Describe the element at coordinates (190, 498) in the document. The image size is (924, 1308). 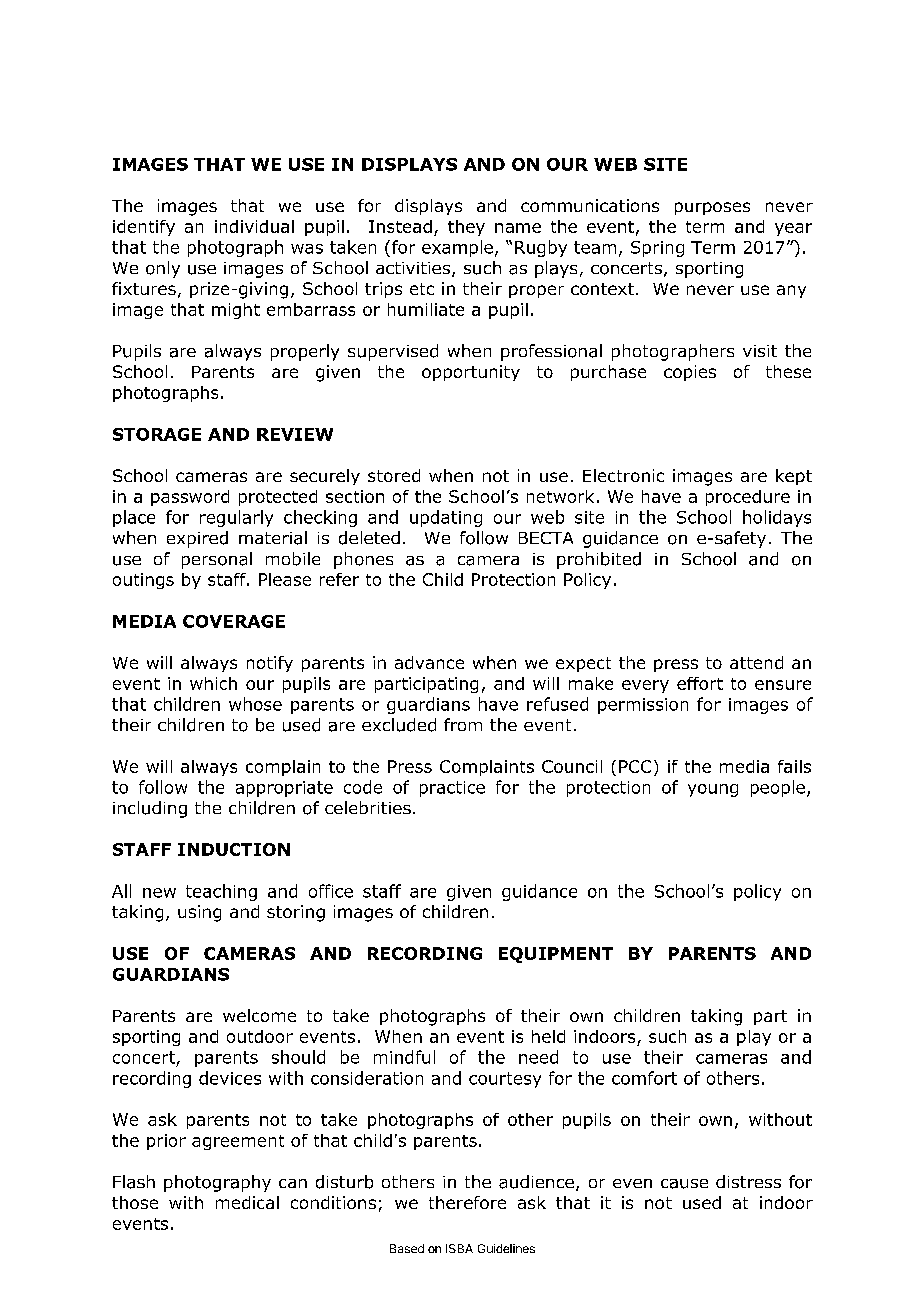
I see `password` at that location.
